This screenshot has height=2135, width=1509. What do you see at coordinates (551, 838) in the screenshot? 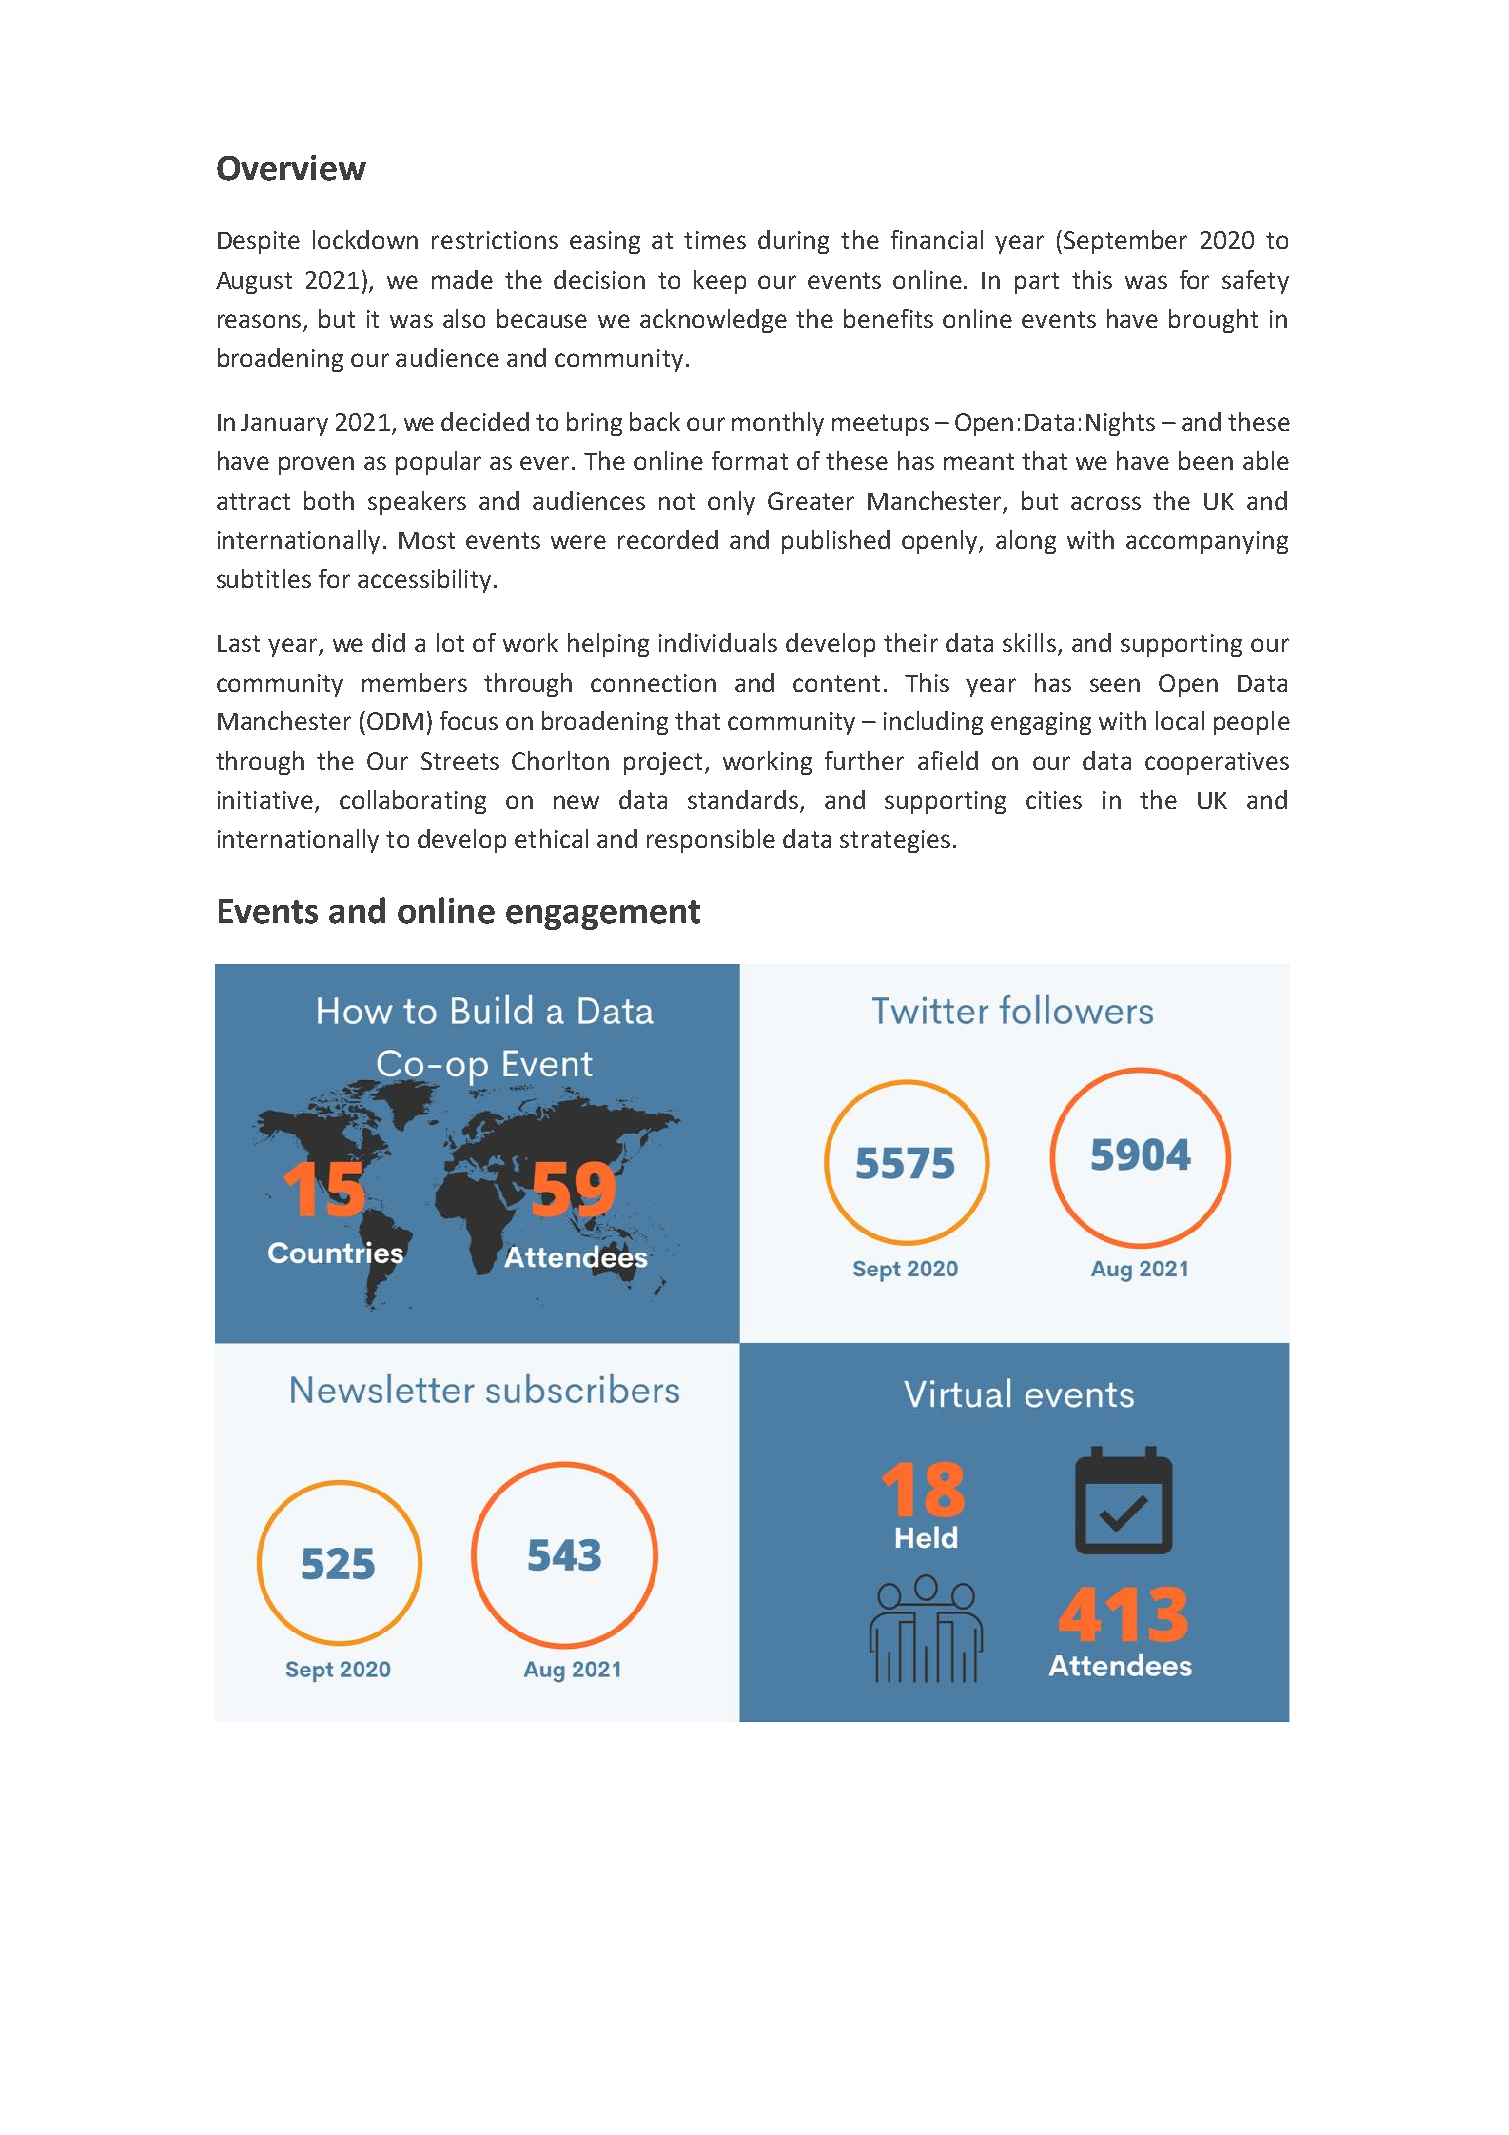
I see `ethical` at bounding box center [551, 838].
